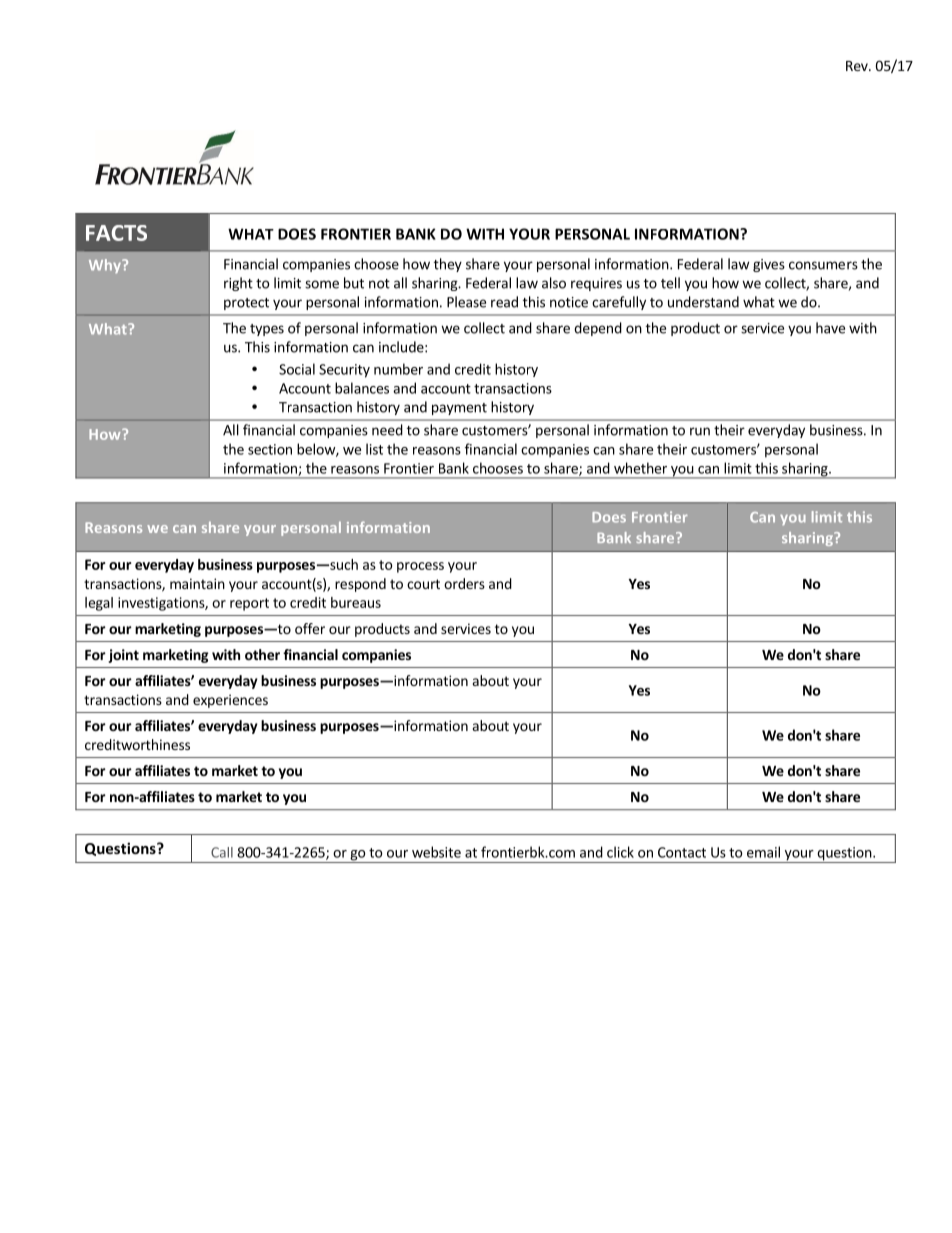  Describe the element at coordinates (197, 583) in the image. I see `maintain` at that location.
